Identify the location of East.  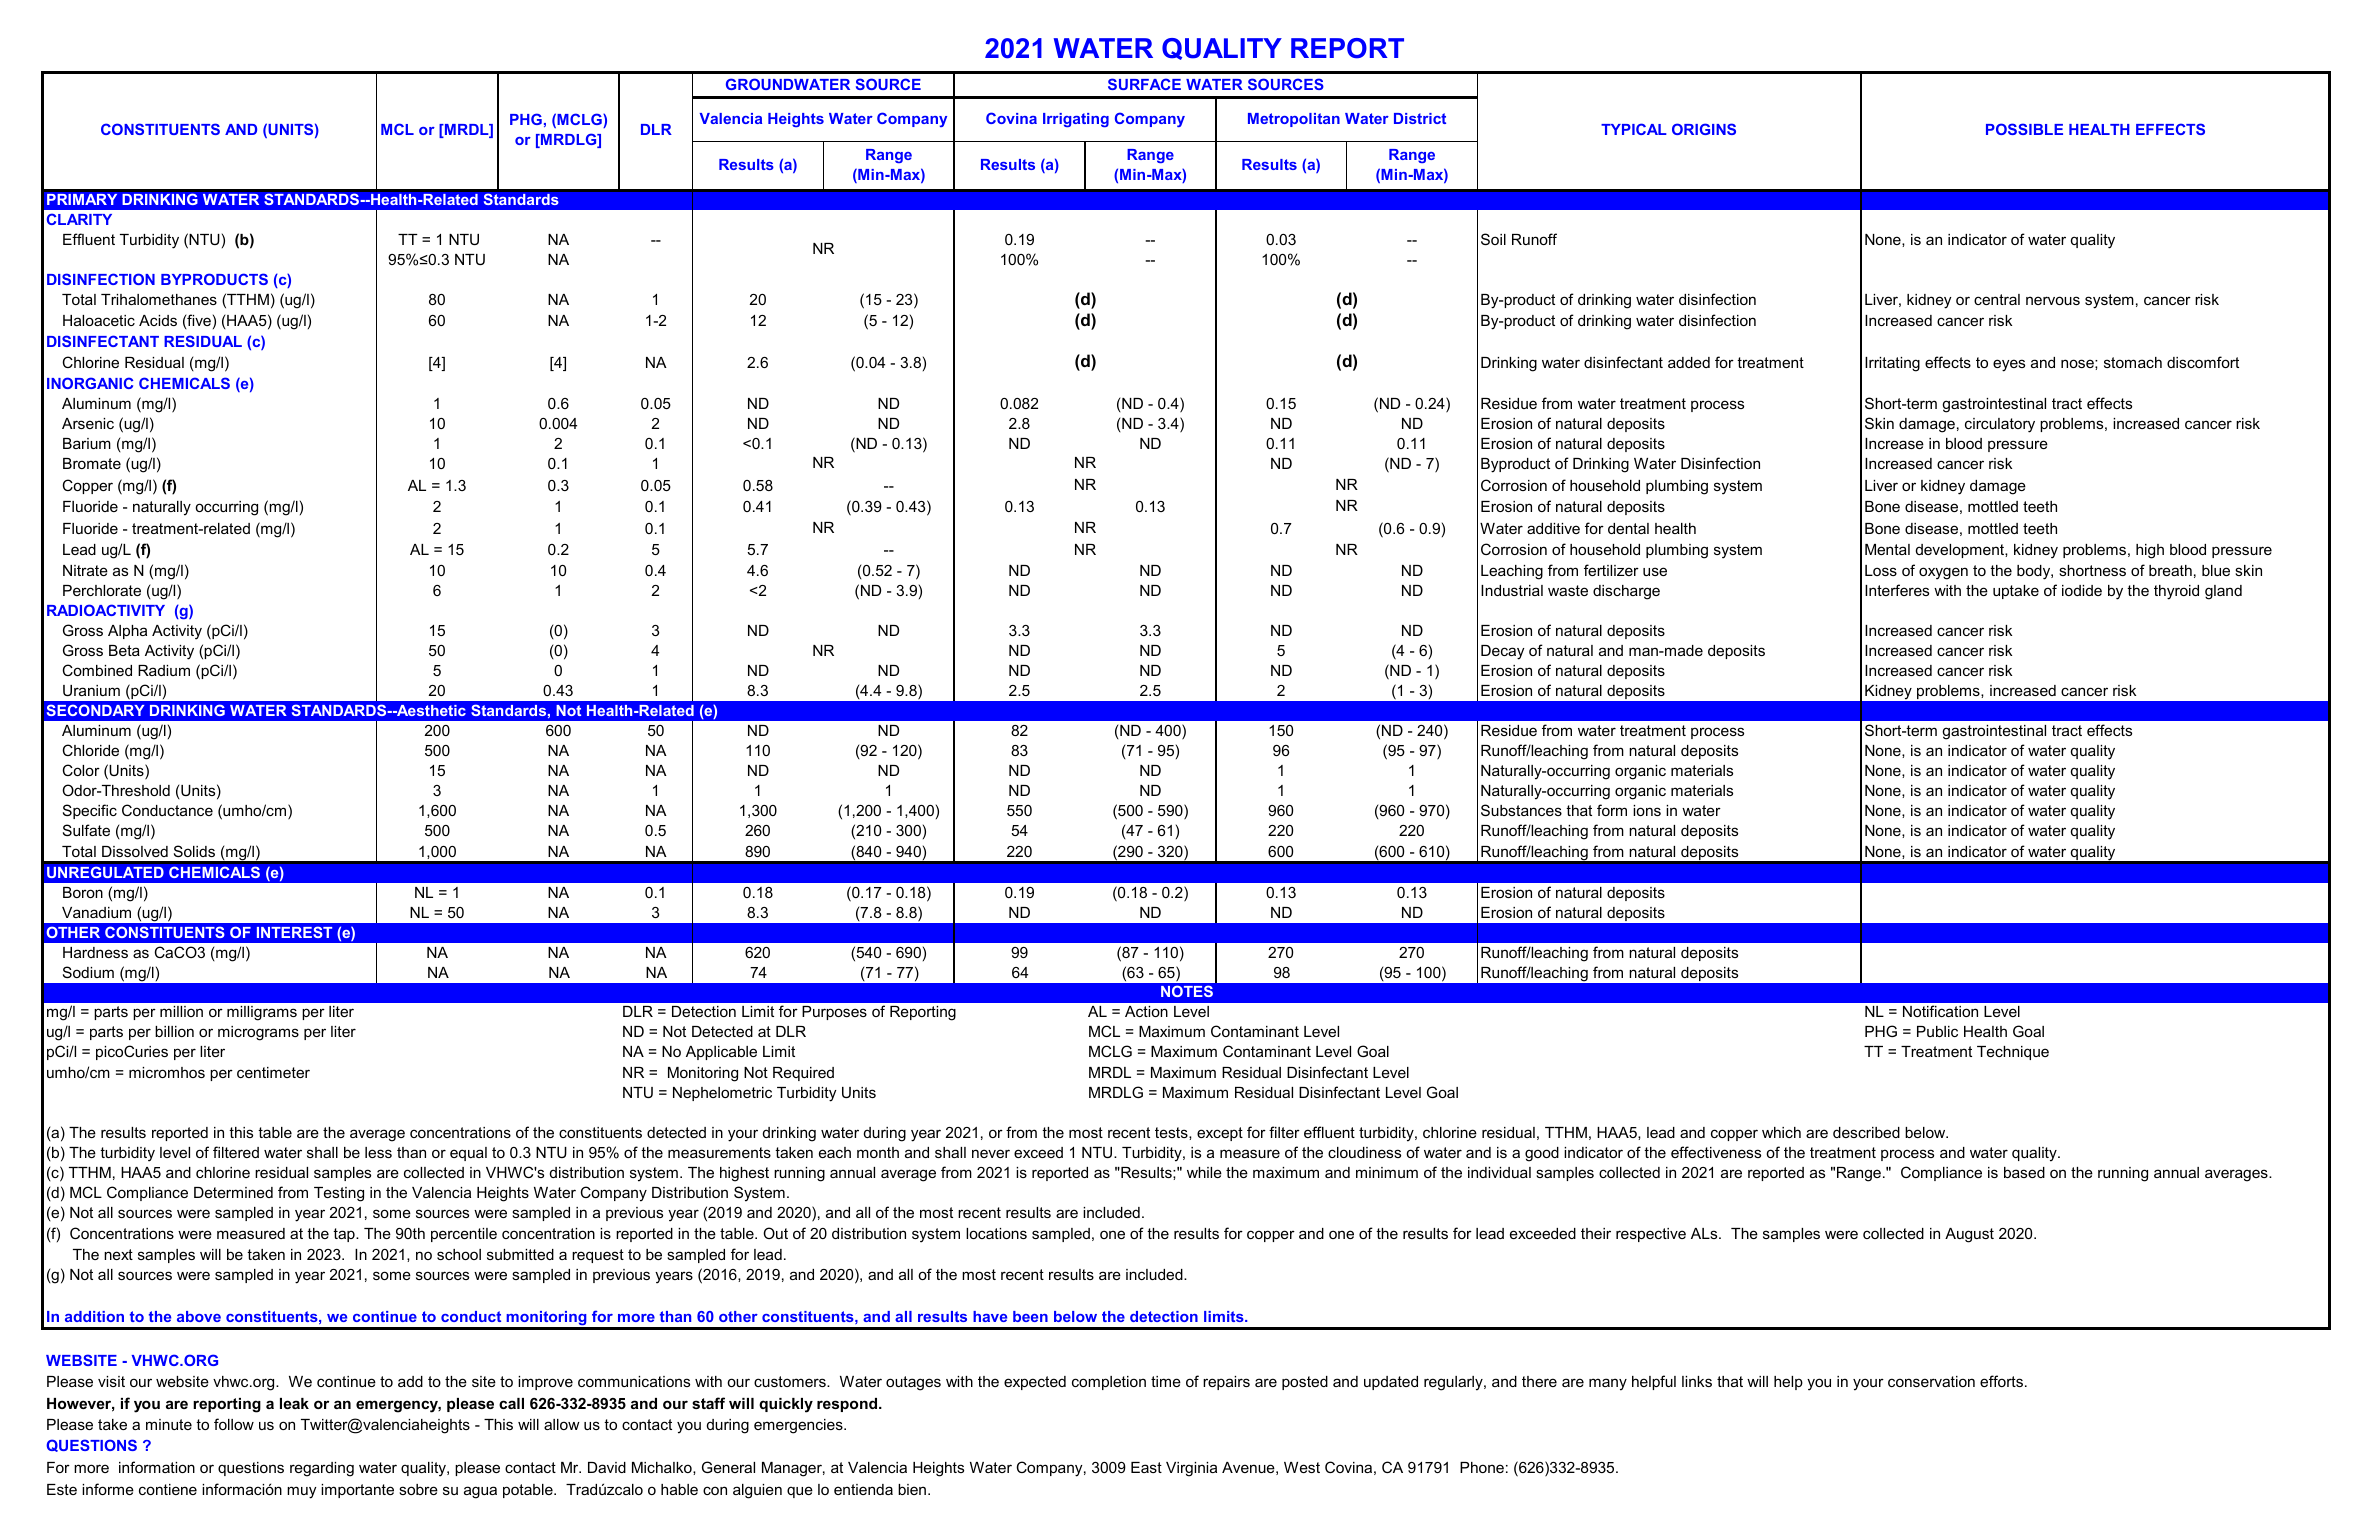
(1146, 1467).
